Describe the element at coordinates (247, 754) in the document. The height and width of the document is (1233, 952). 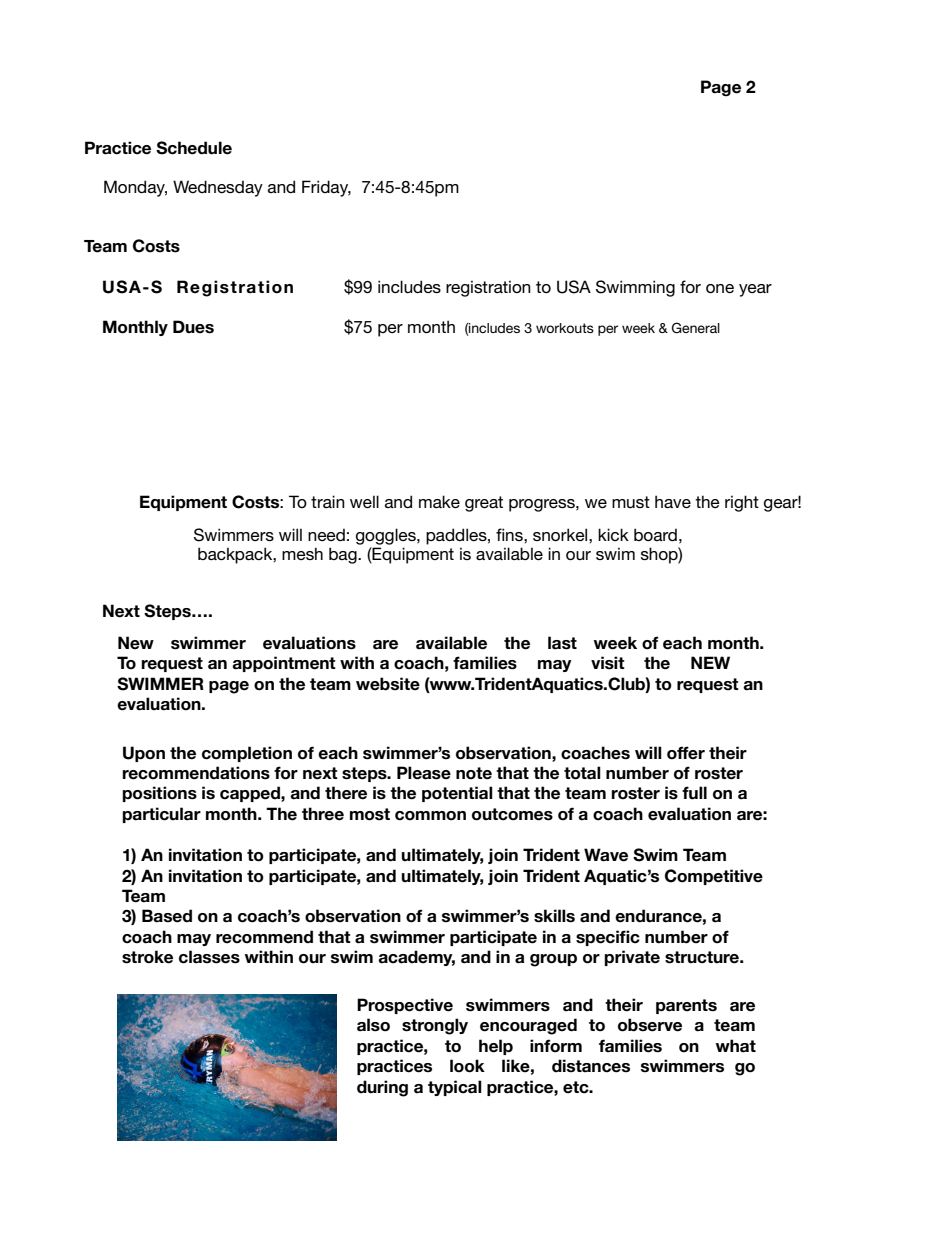
I see `completion` at that location.
